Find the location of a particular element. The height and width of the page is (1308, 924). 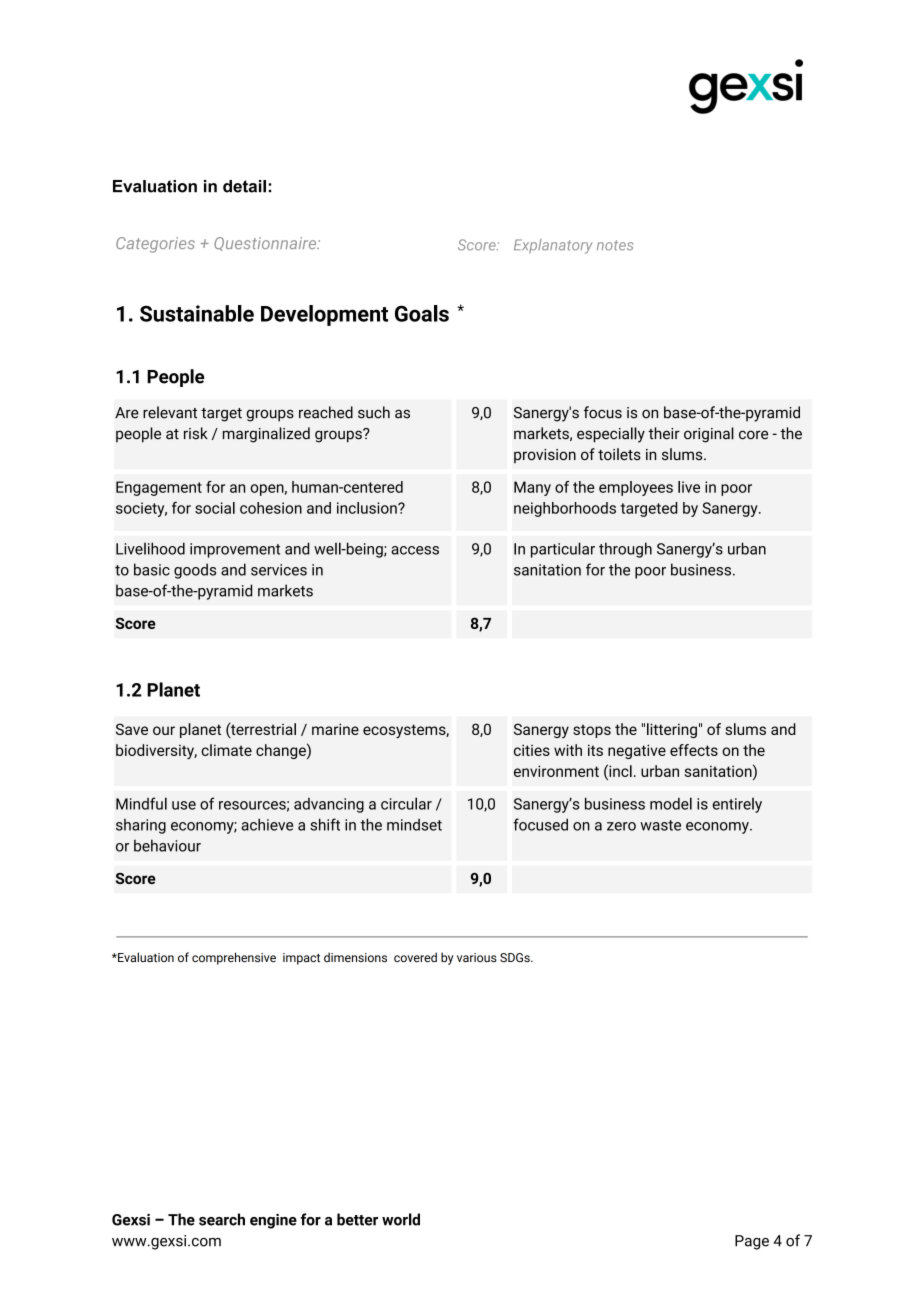

cities is located at coordinates (532, 750).
